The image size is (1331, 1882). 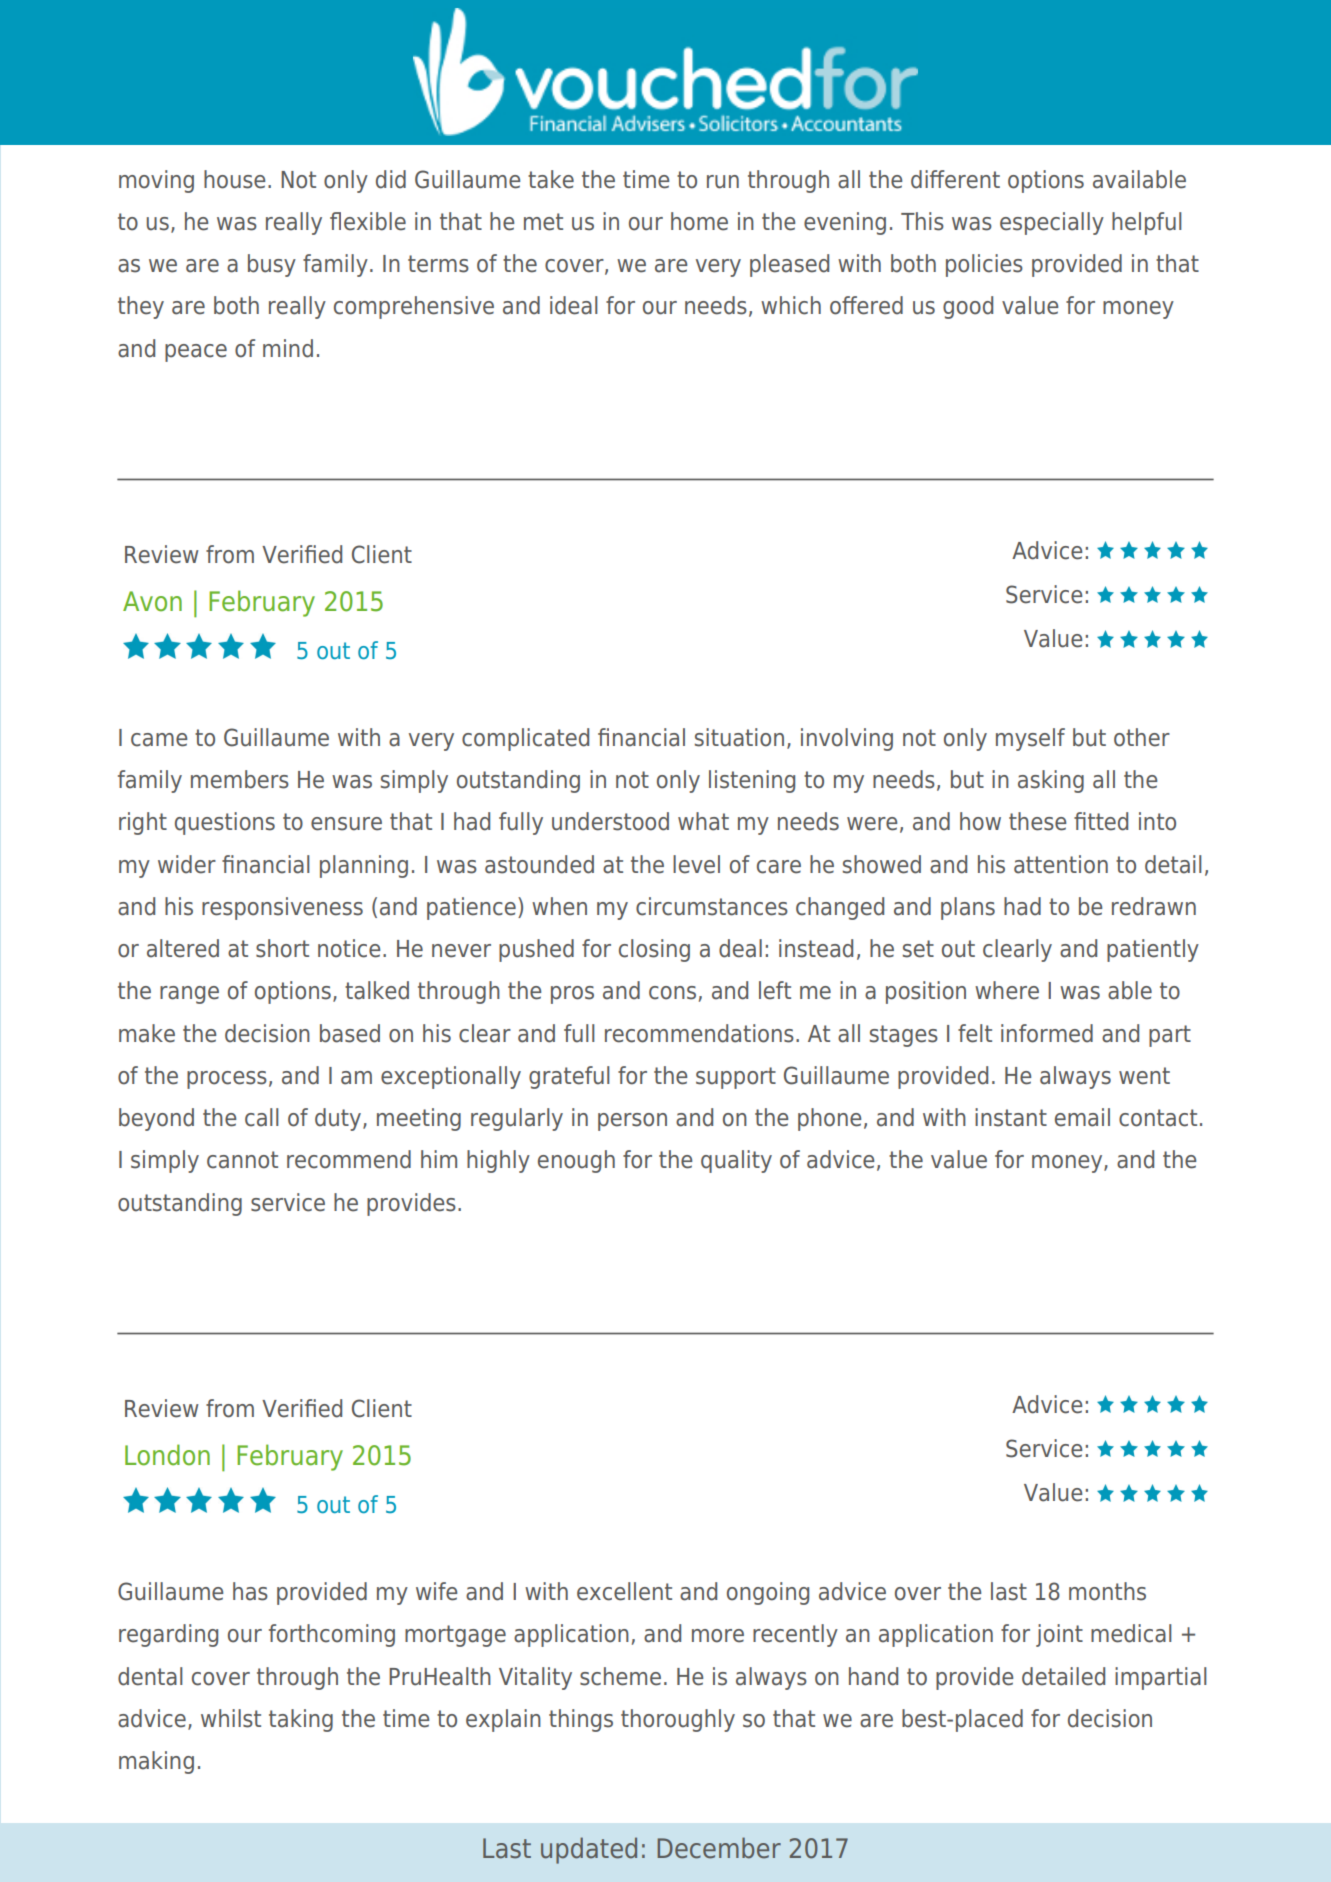 What do you see at coordinates (699, 221) in the screenshot?
I see `home` at bounding box center [699, 221].
